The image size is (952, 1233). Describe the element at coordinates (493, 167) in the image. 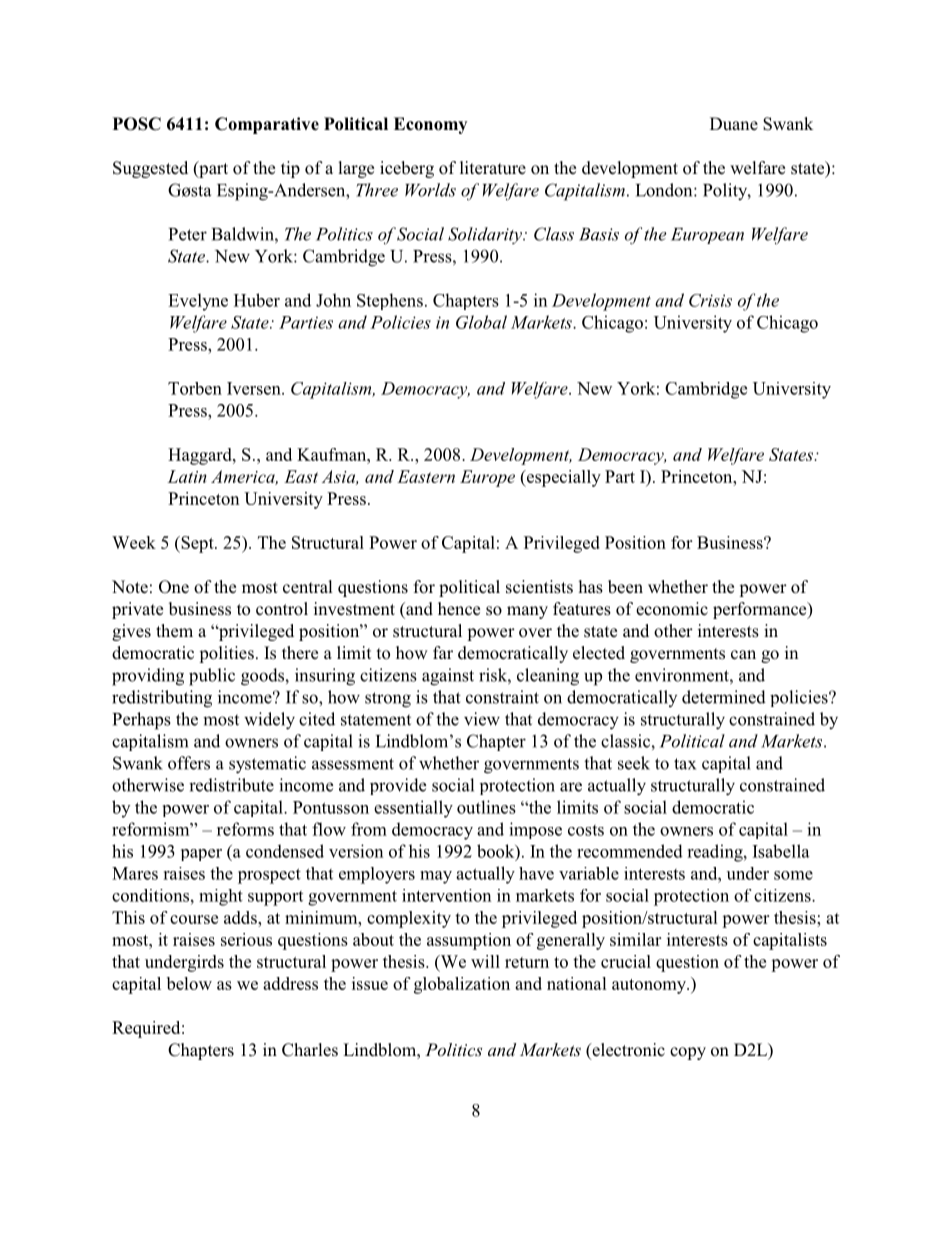

I see `literature` at that location.
